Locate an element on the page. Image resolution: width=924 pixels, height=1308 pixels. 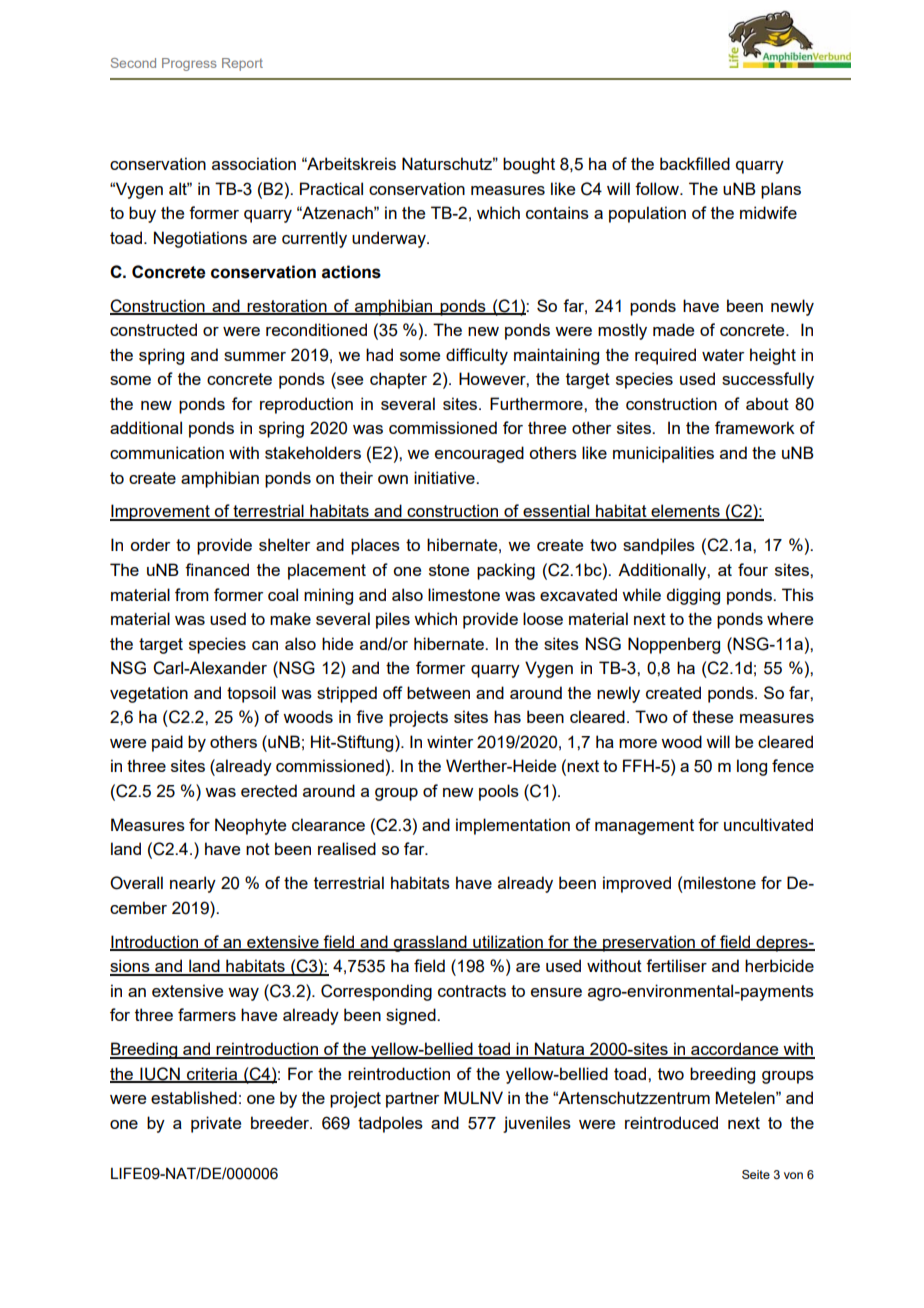
backfilled is located at coordinates (695, 163).
